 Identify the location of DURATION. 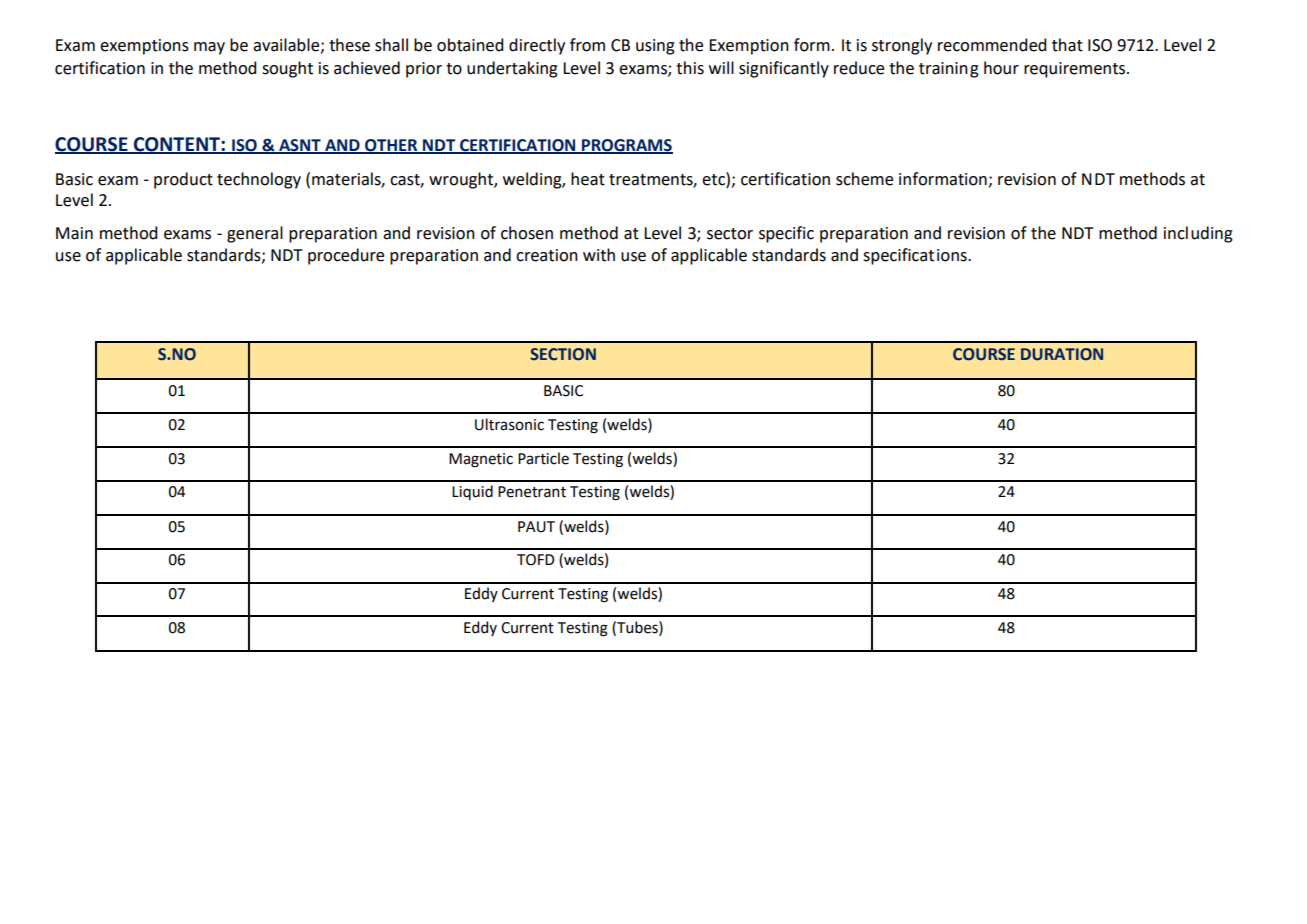
(1062, 354).
